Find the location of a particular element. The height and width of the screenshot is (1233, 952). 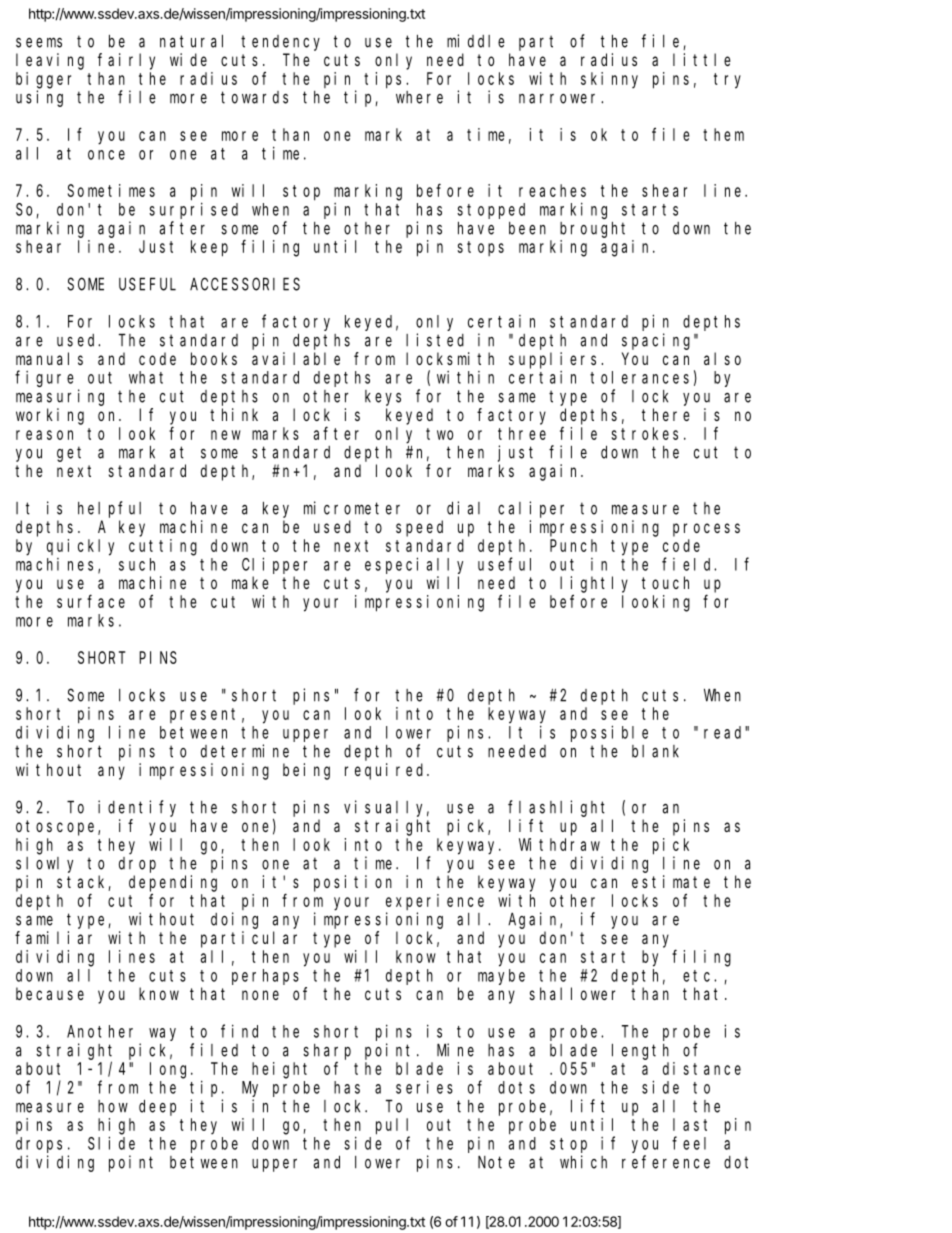

process is located at coordinates (706, 530).
